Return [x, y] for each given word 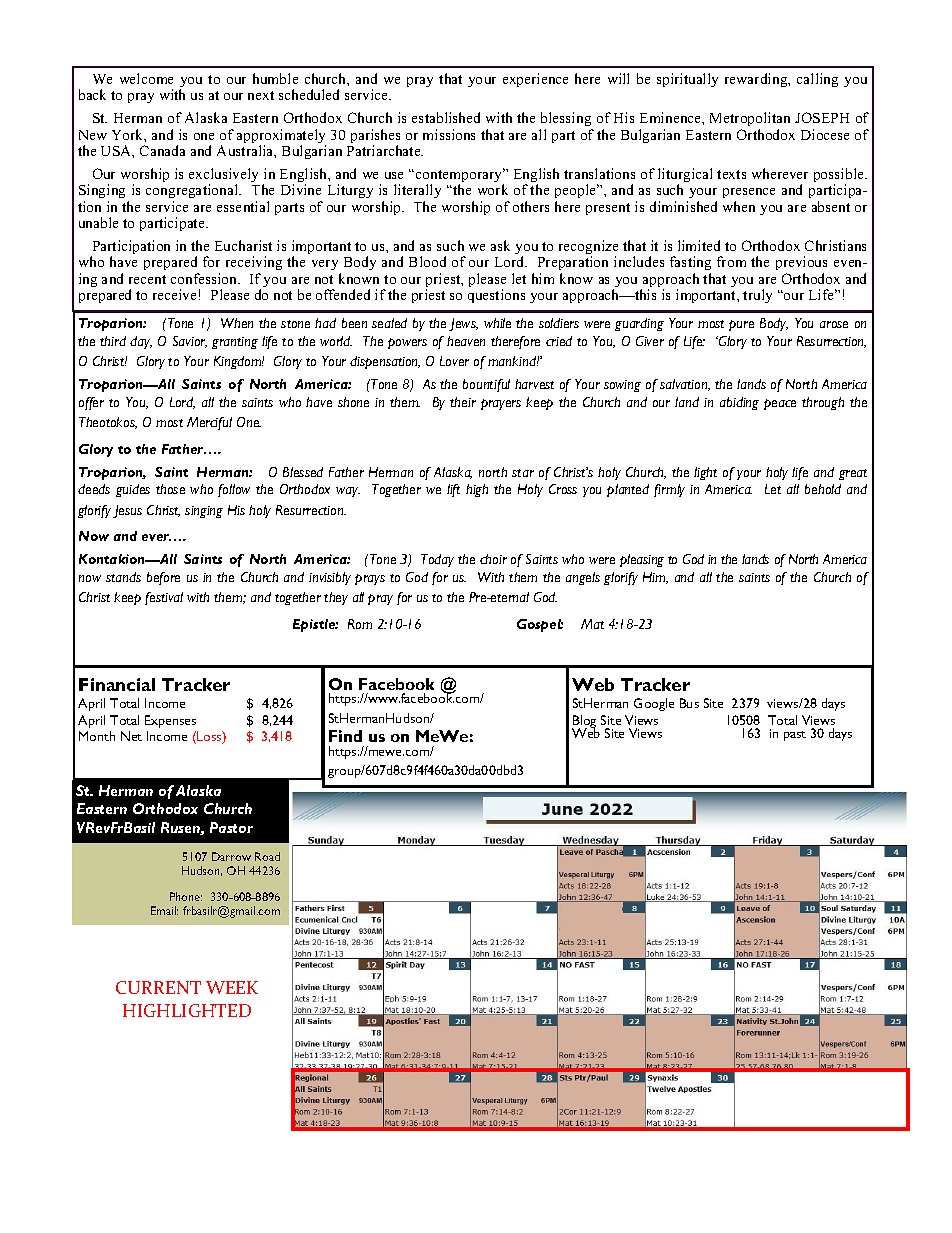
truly [757, 296]
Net [131, 736]
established [446, 117]
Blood [427, 261]
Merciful [209, 423]
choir [493, 559]
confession [205, 278]
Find [345, 736]
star [523, 473]
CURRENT [158, 987]
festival [164, 598]
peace [780, 404]
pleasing [642, 560]
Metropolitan [750, 119]
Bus [689, 703]
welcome [146, 78]
